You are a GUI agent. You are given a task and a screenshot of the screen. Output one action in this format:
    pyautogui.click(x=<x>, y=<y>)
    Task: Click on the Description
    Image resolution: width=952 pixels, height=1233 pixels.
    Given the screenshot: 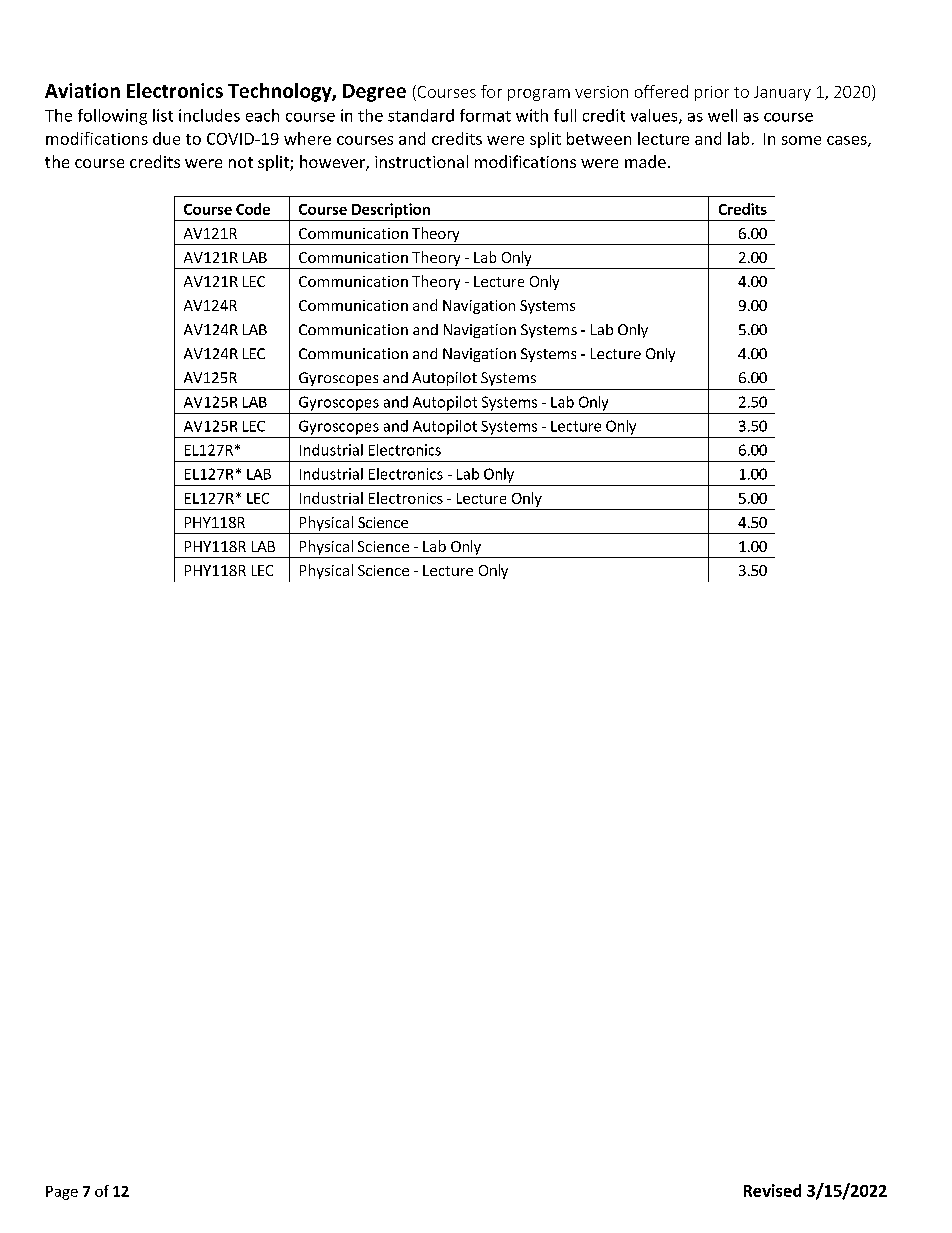 What is the action you would take?
    pyautogui.click(x=391, y=210)
